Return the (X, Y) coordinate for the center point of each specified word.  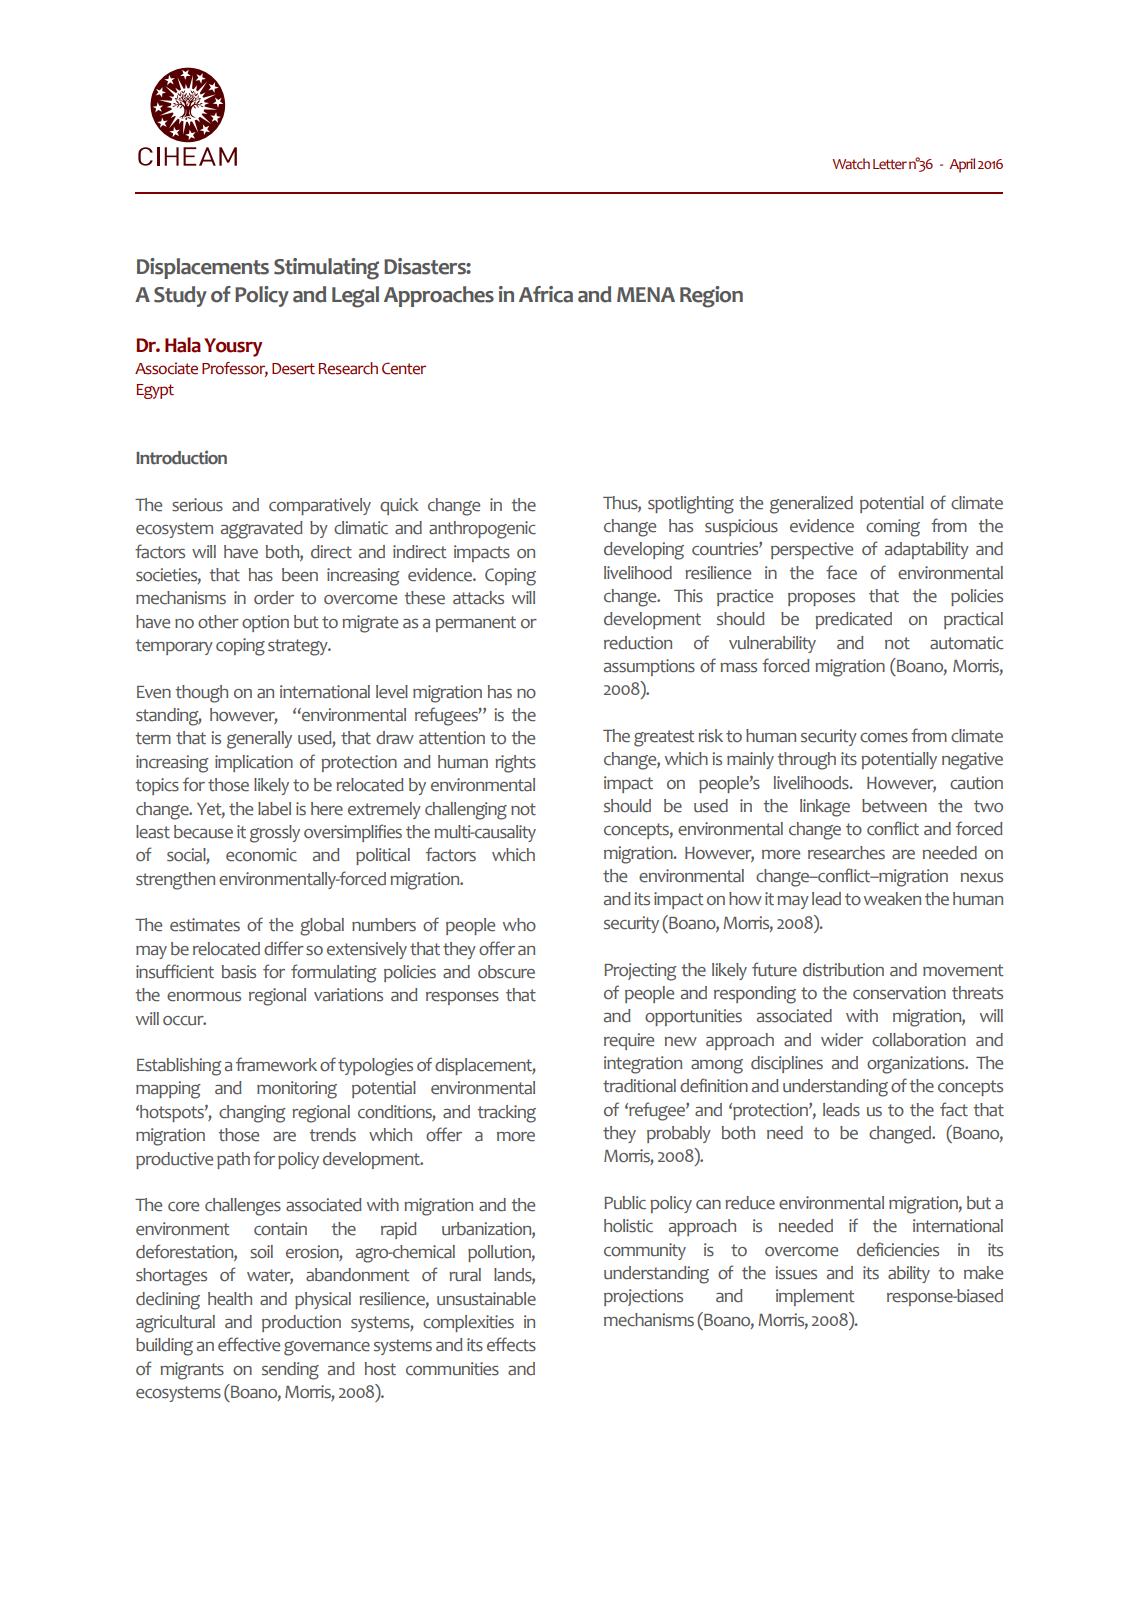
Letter (890, 164)
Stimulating (326, 269)
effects (511, 1344)
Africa (546, 294)
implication (254, 763)
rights (515, 764)
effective (249, 1344)
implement (815, 1297)
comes (884, 738)
